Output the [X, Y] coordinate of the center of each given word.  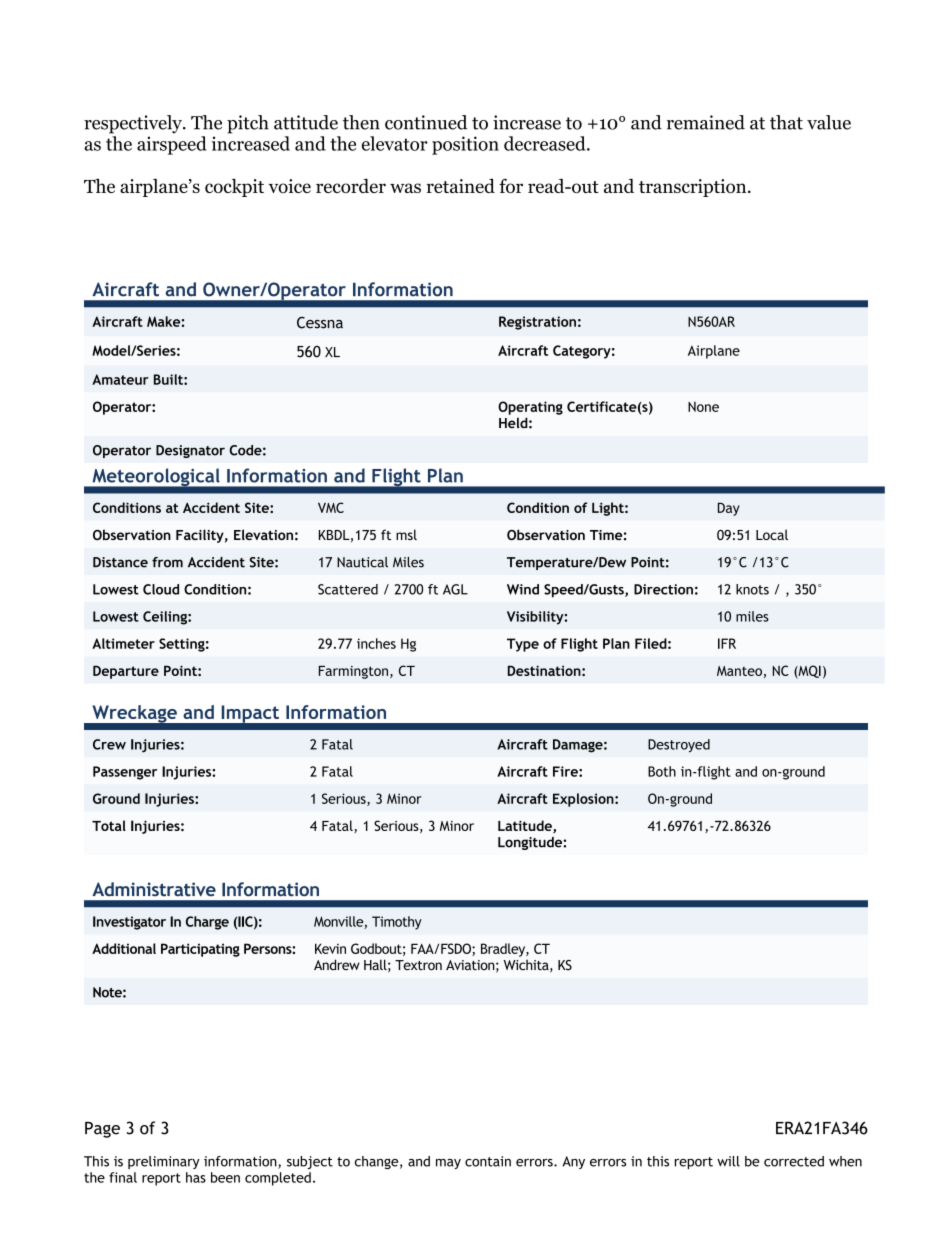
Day [729, 509]
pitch [248, 124]
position [465, 145]
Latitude [526, 826]
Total [109, 825]
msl [406, 534]
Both [662, 771]
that [786, 122]
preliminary [164, 1162]
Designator [190, 451]
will [728, 1161]
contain [488, 1161]
